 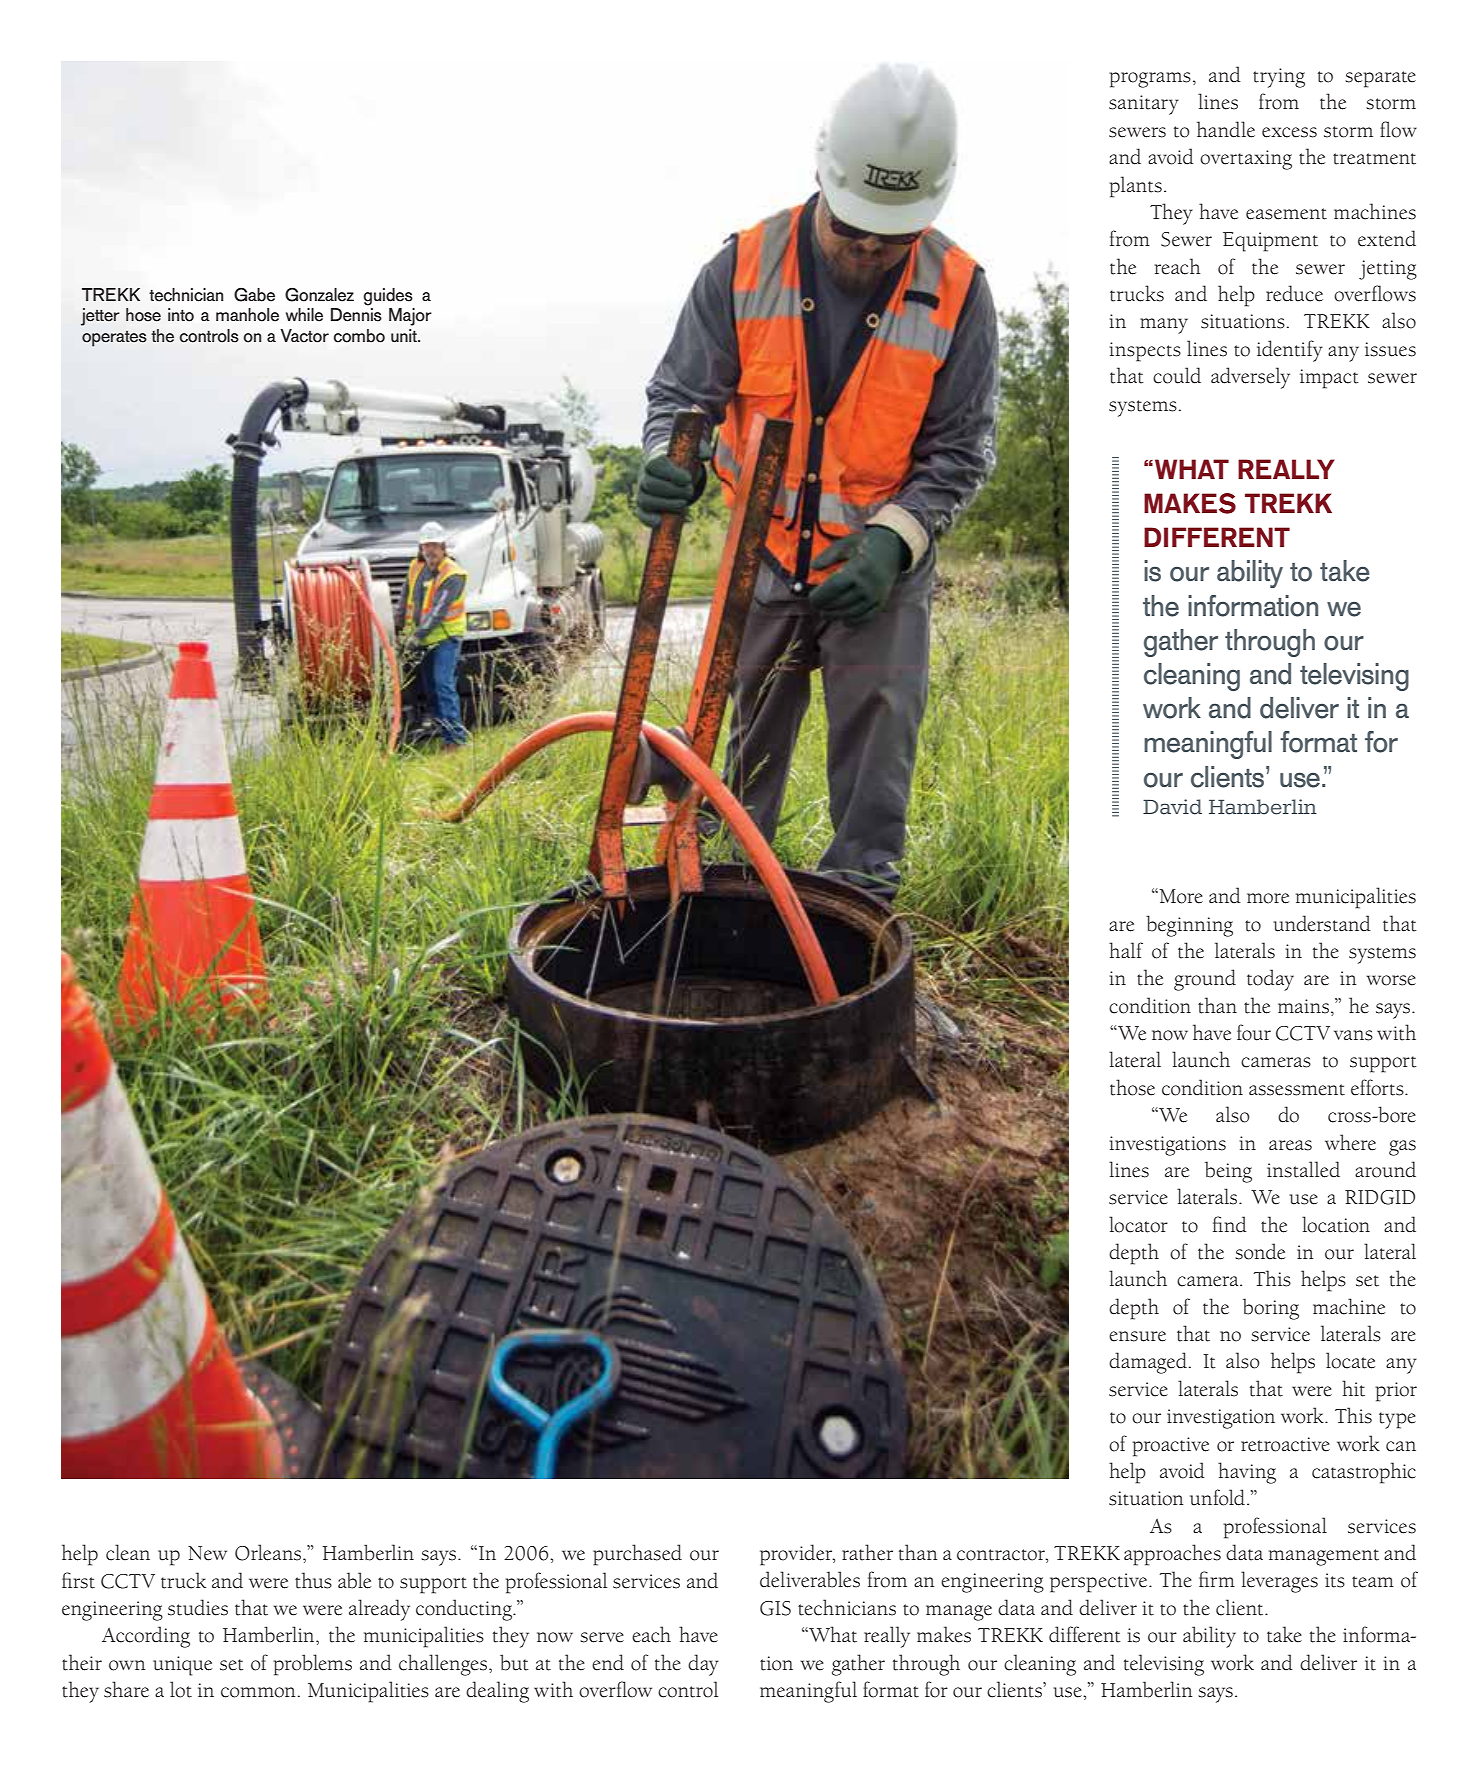 I want to click on David, so click(x=1172, y=807).
